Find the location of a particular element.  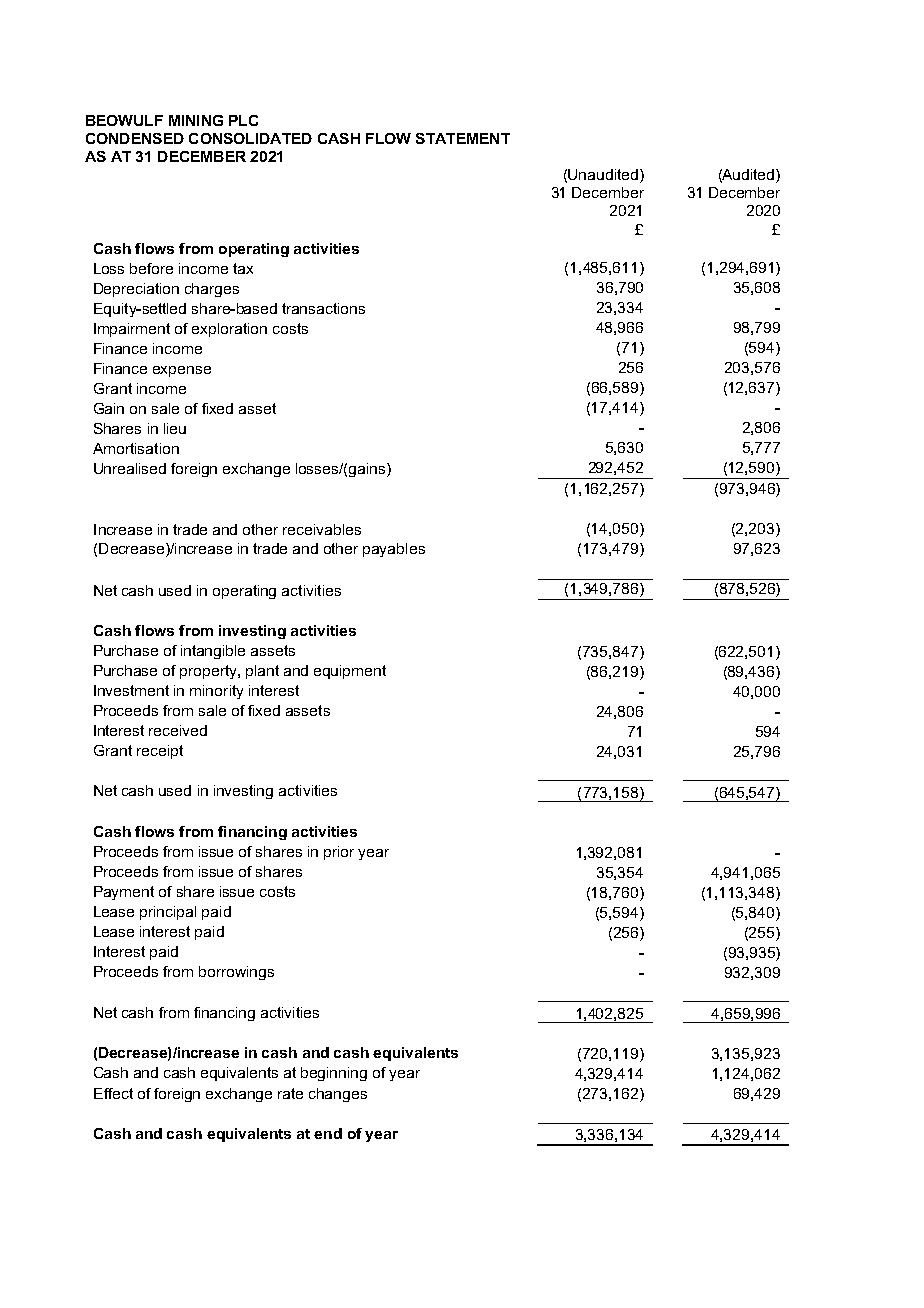

equipment is located at coordinates (350, 672).
